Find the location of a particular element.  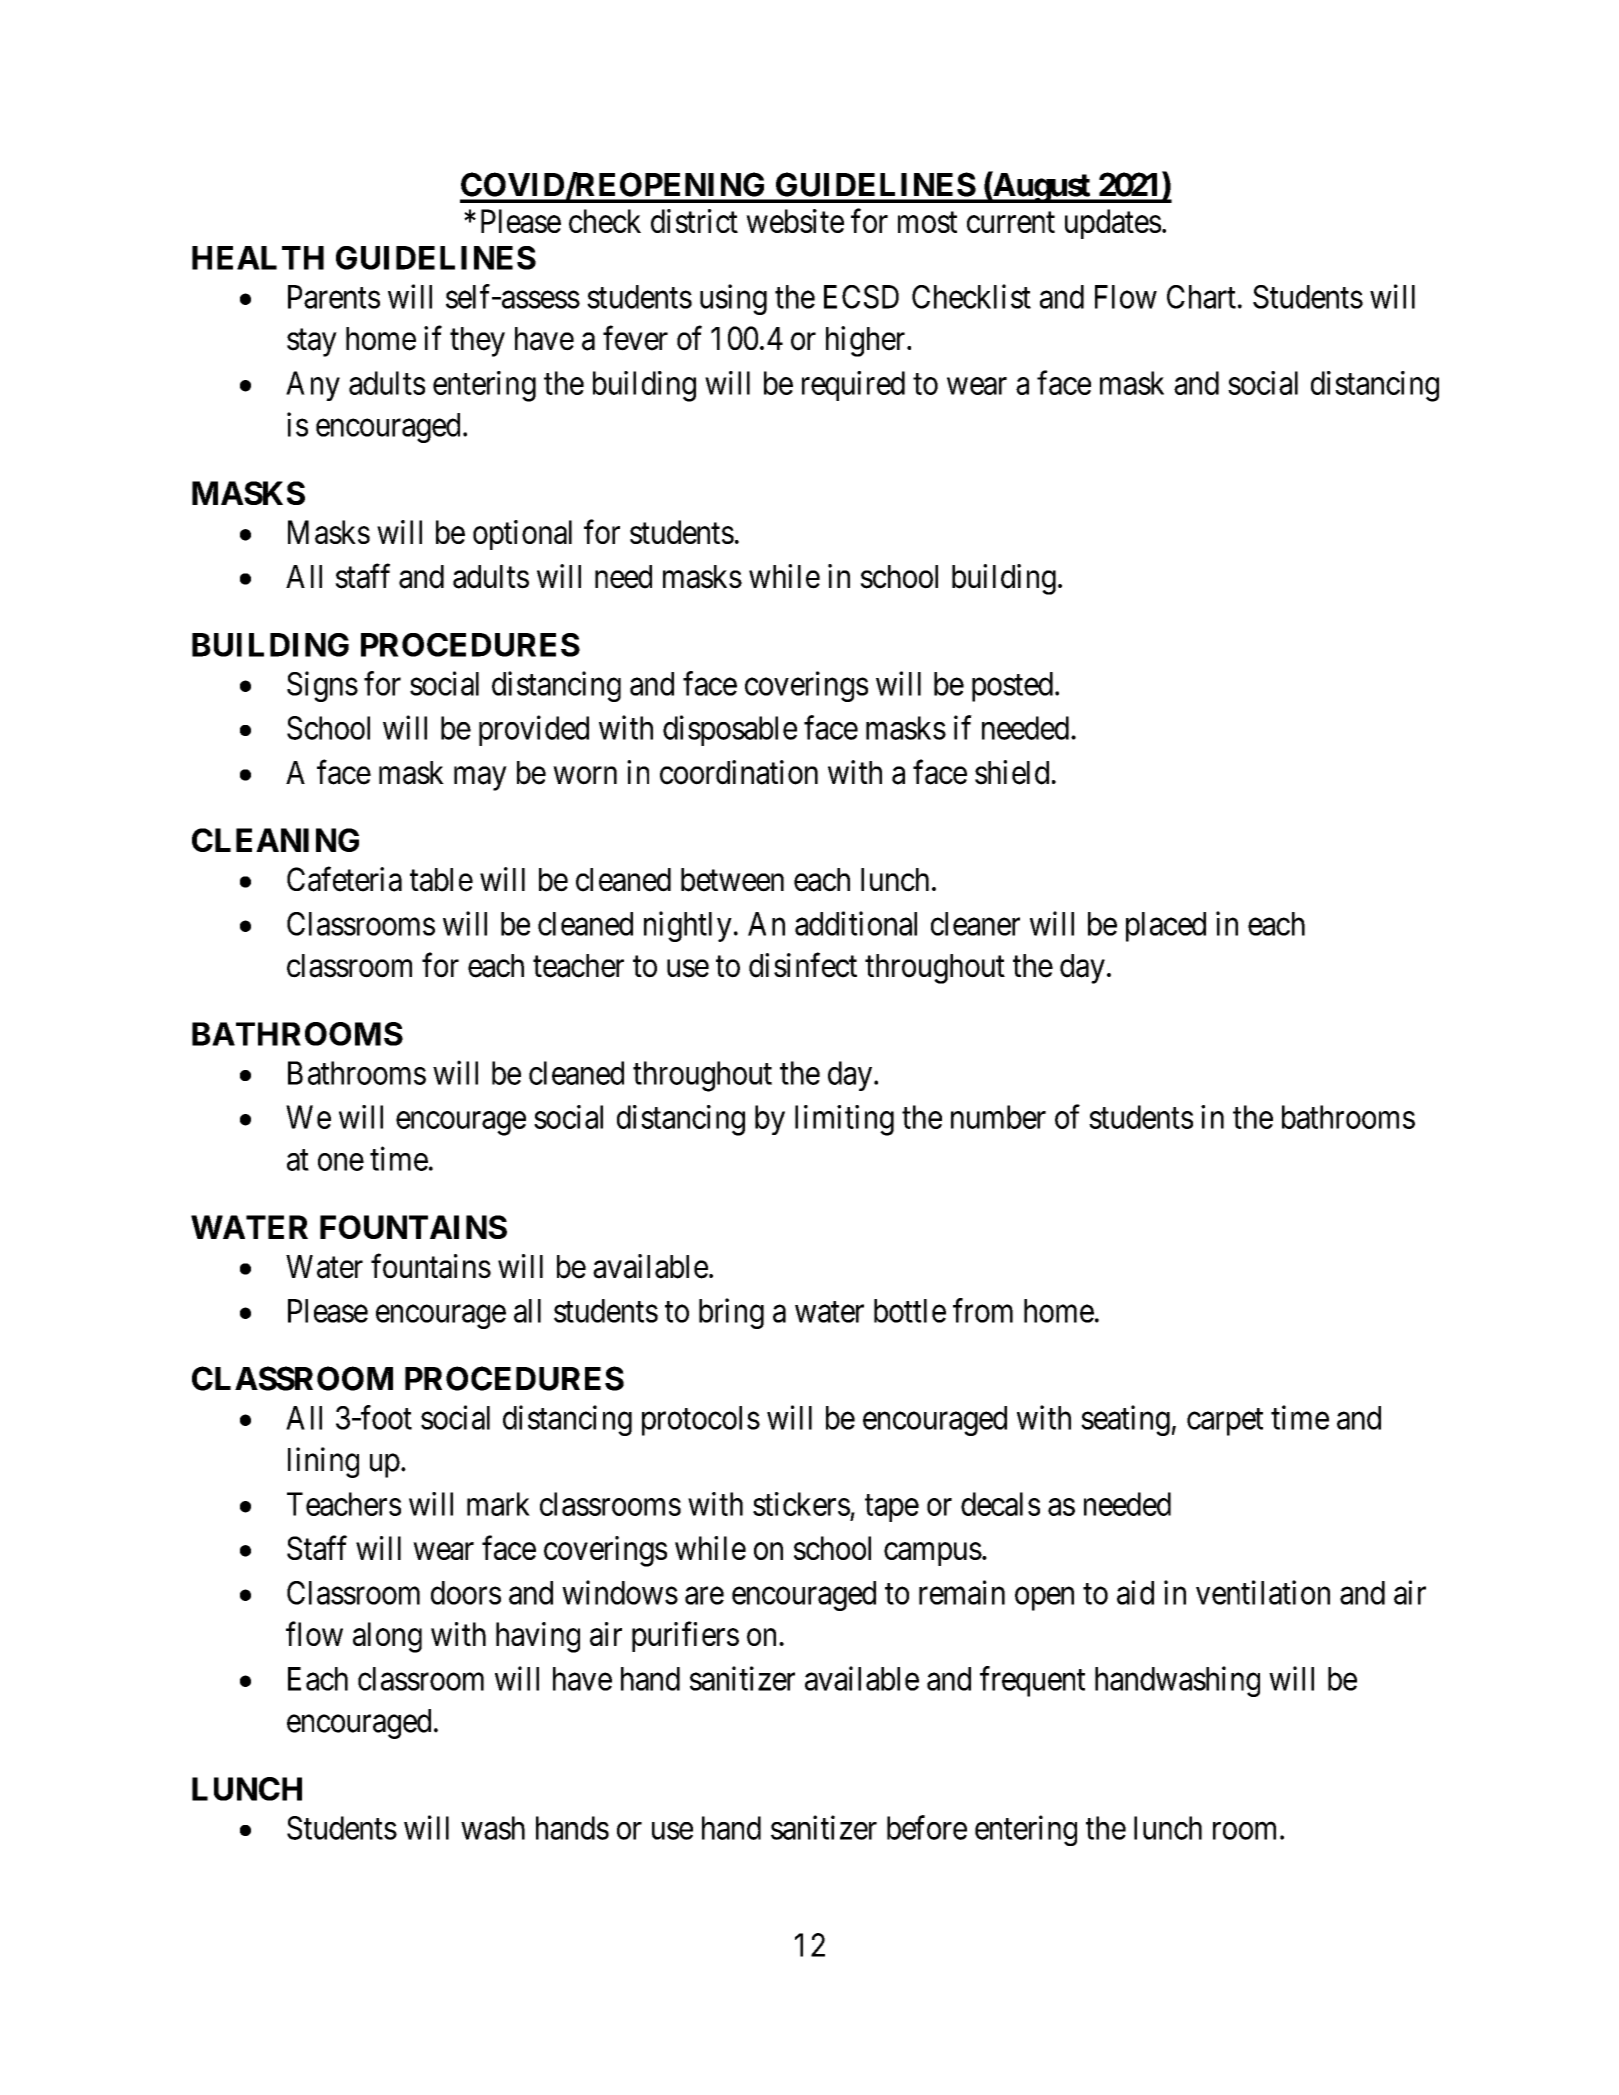

stay is located at coordinates (312, 343).
